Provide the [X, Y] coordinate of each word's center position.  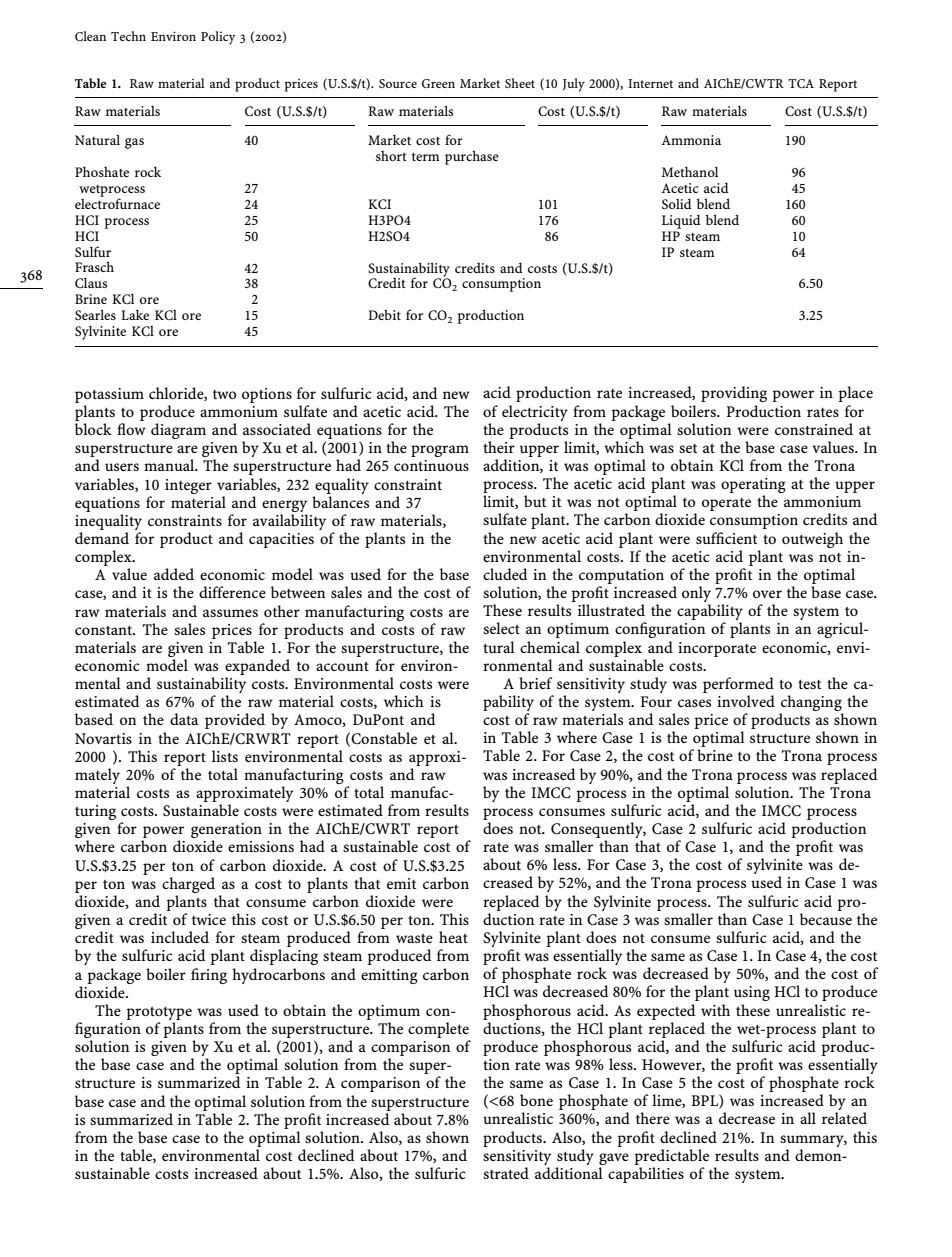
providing [734, 394]
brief [536, 683]
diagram [178, 431]
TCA [801, 83]
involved [746, 701]
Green [438, 83]
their [499, 447]
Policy [218, 38]
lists [225, 756]
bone [536, 1100]
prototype [159, 1013]
